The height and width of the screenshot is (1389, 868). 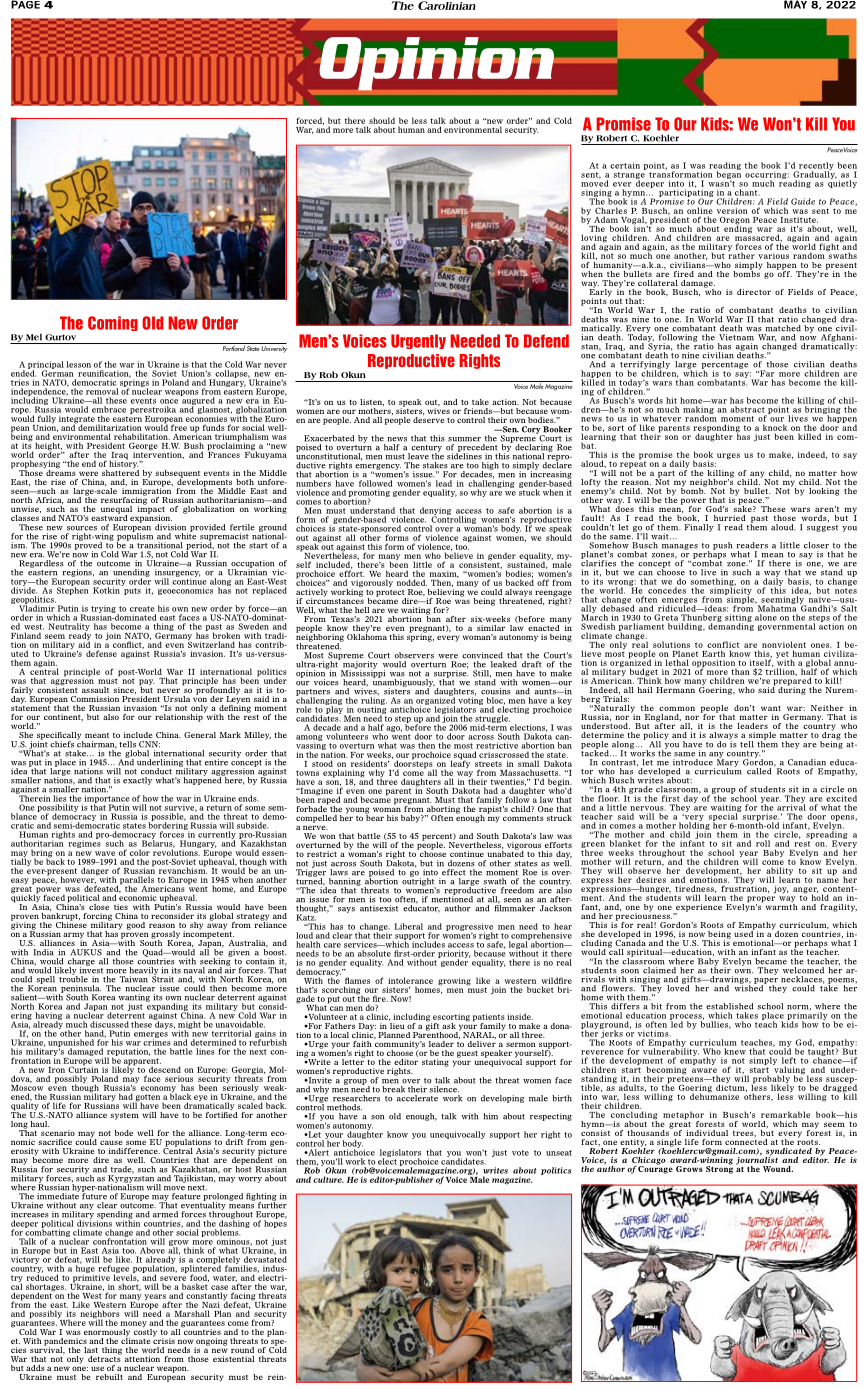 I want to click on Strait, so click(x=163, y=978).
